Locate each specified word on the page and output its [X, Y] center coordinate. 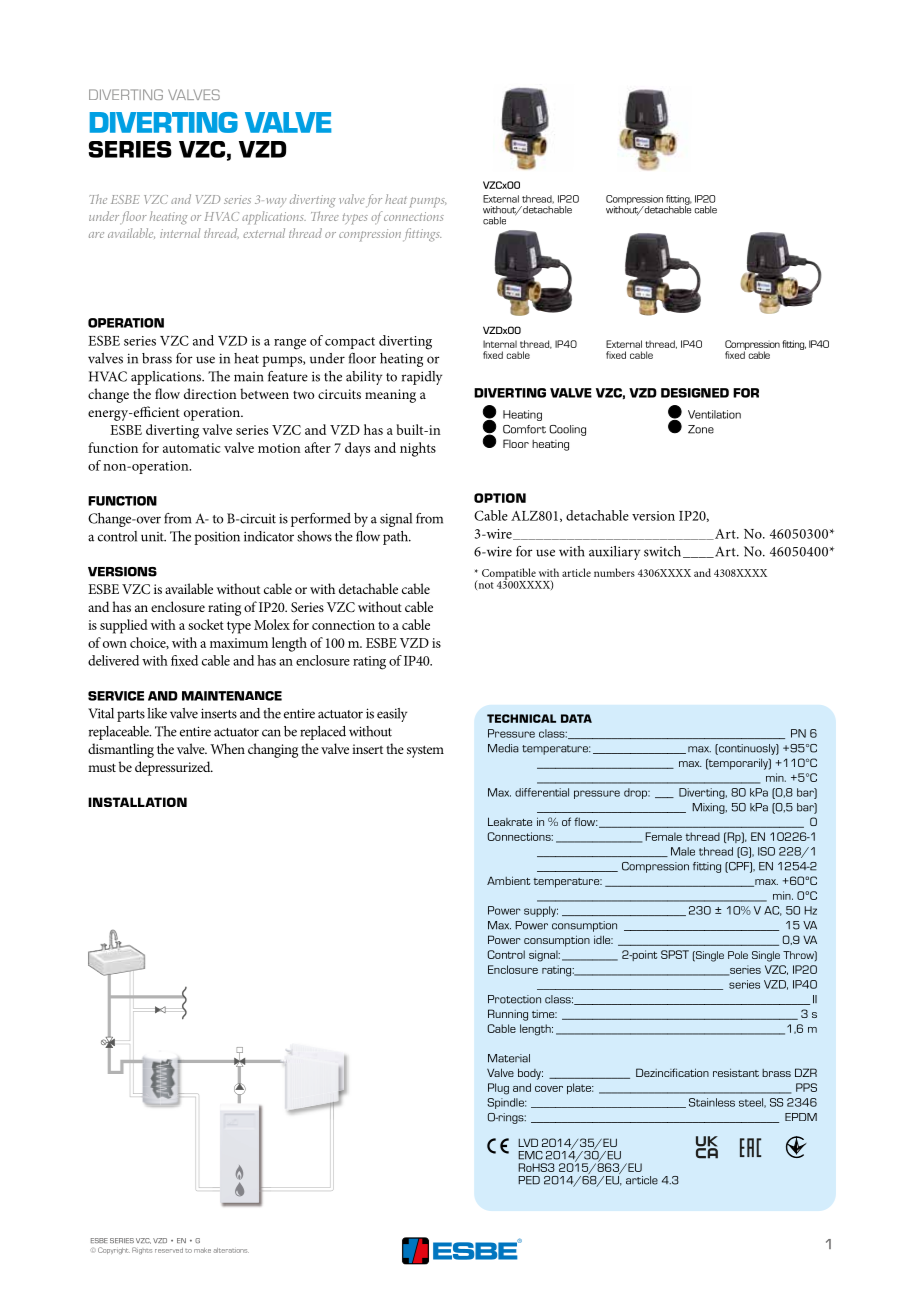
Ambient [509, 880]
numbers [614, 572]
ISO [766, 851]
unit [153, 537]
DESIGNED [695, 393]
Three [325, 216]
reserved [169, 1250]
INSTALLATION [137, 802]
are [96, 235]
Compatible [510, 575]
